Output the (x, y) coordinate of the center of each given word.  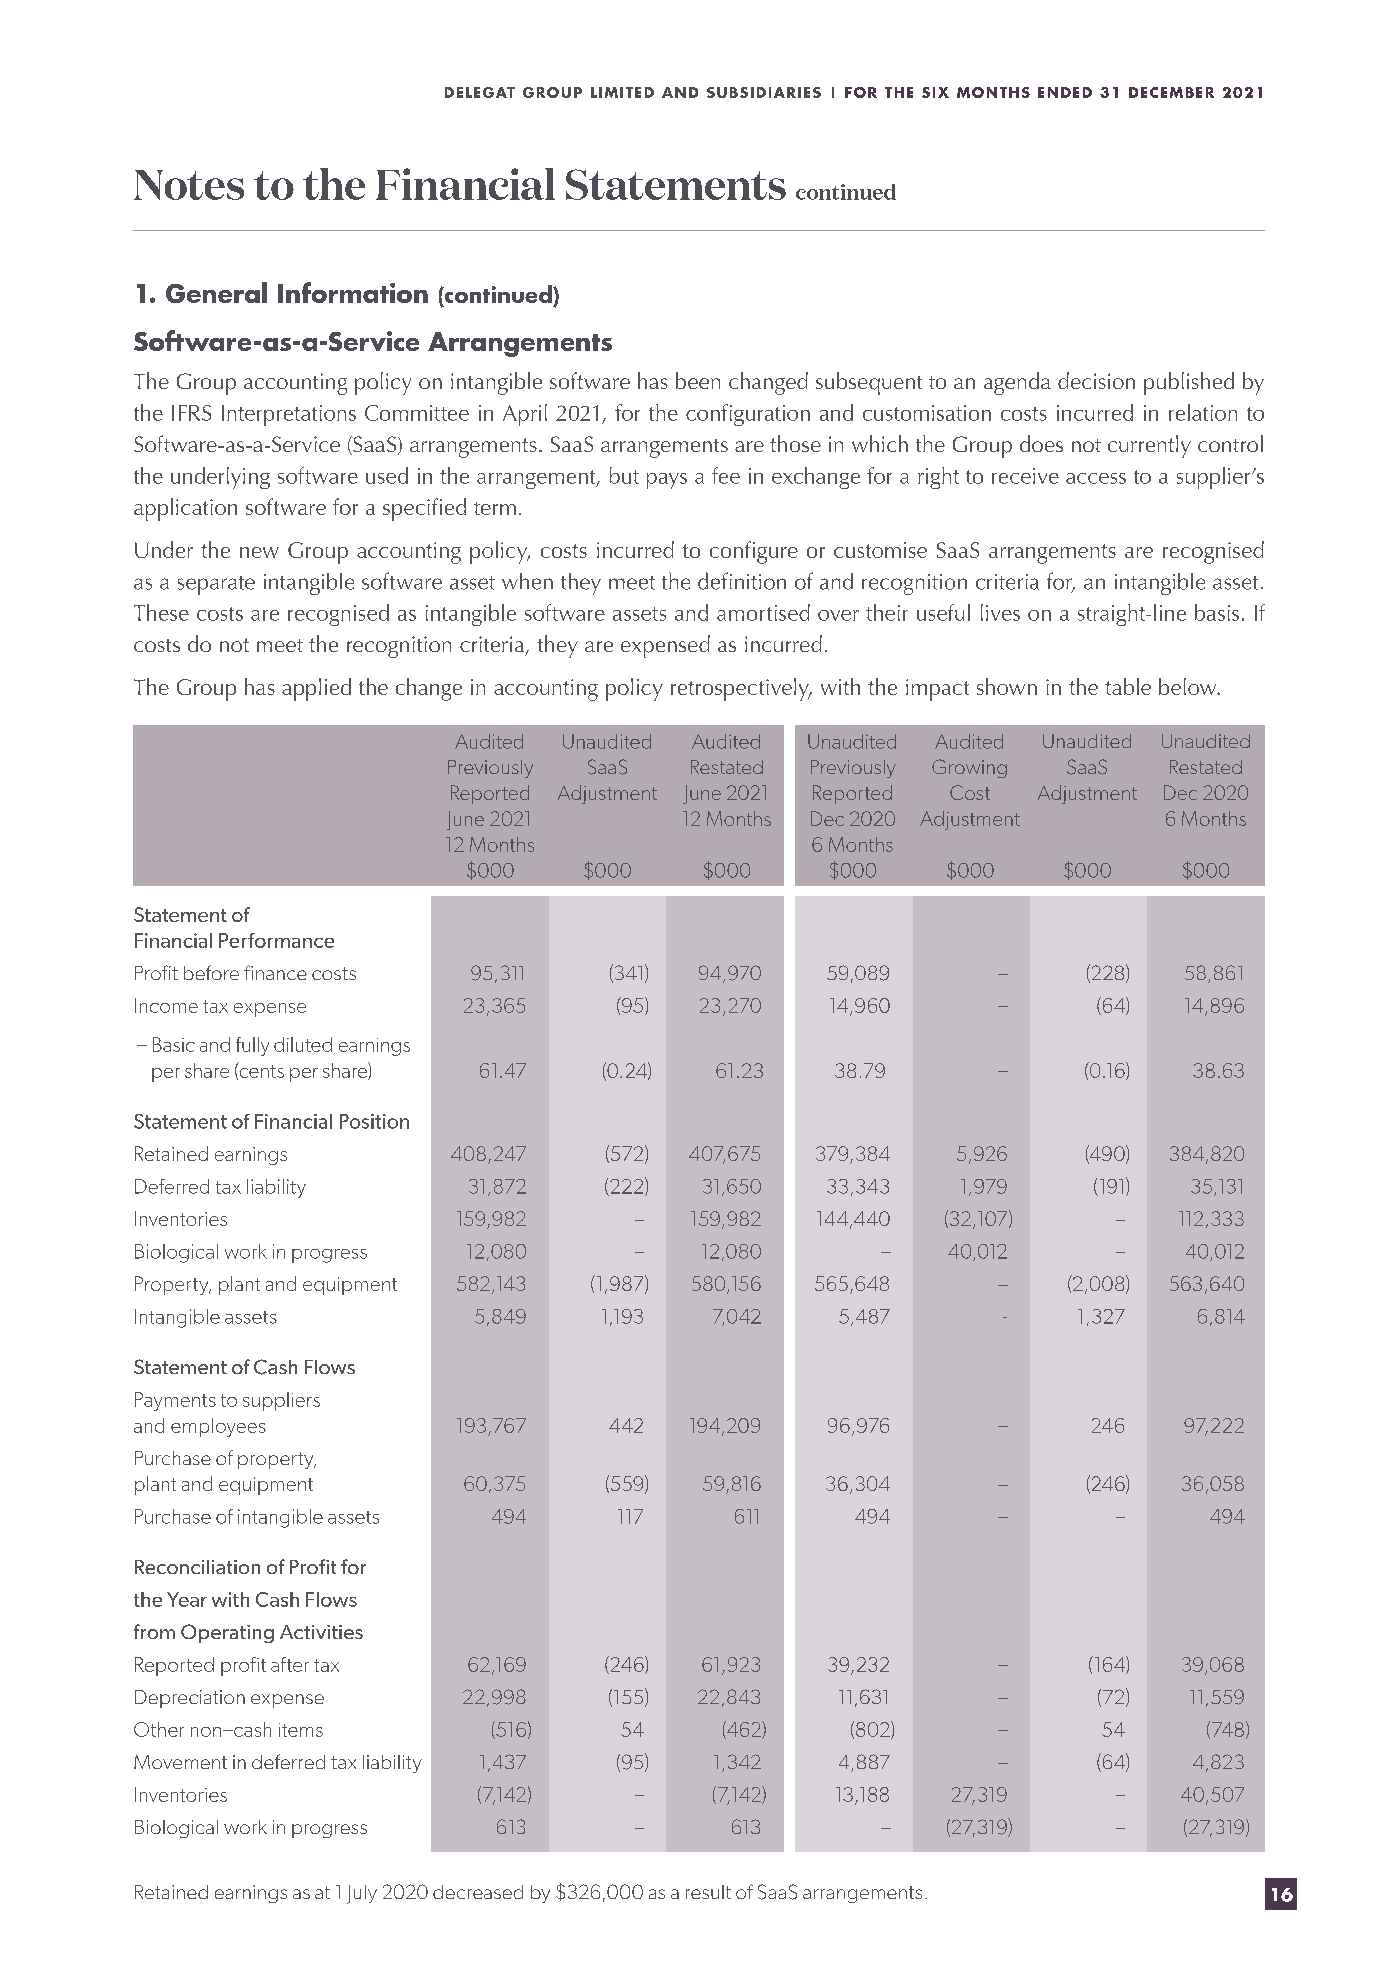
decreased (478, 1892)
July (362, 1894)
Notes (189, 185)
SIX (935, 92)
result (708, 1892)
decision (1096, 380)
